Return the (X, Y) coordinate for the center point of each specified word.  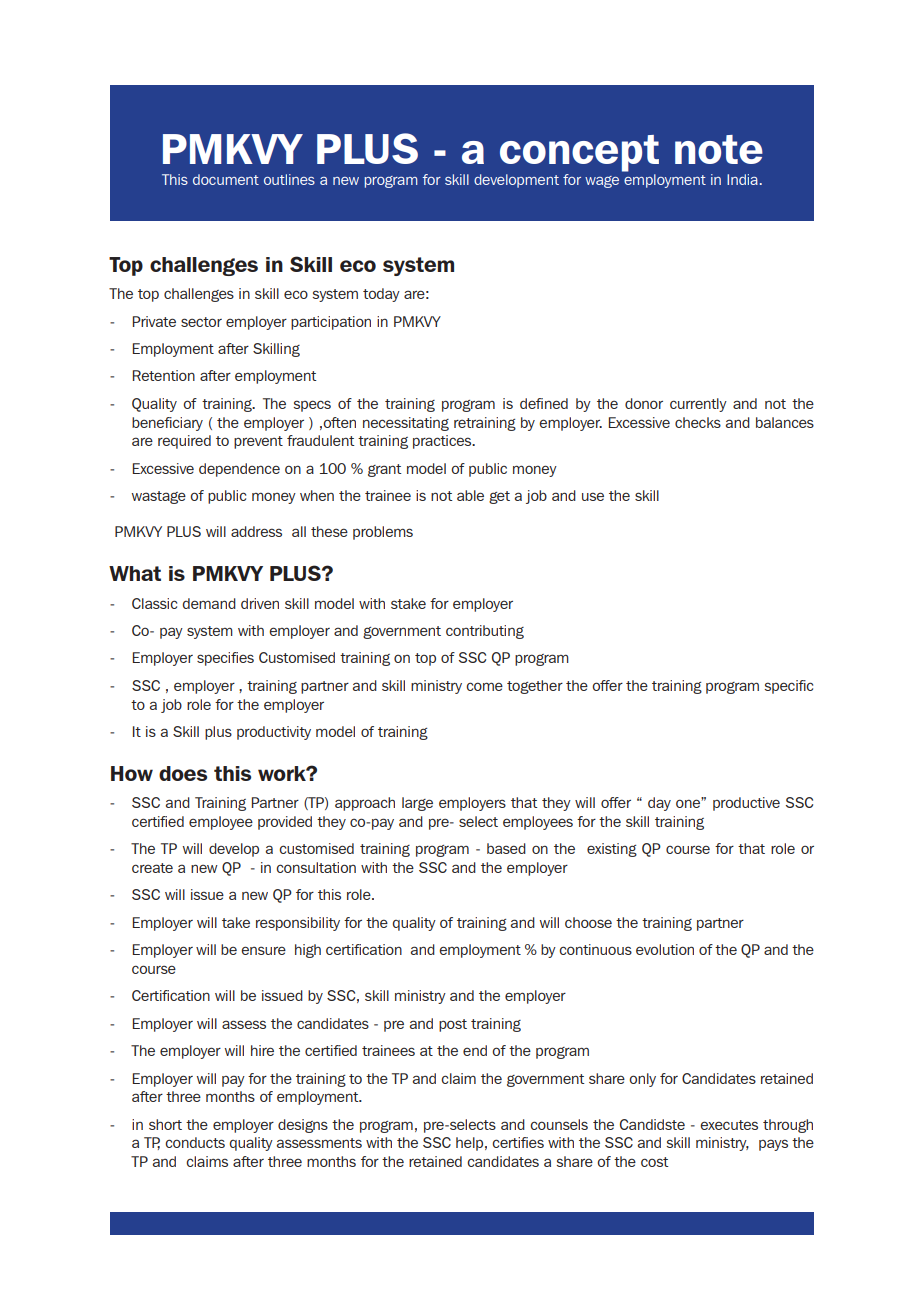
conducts (195, 1142)
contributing (485, 632)
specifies (225, 659)
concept (579, 153)
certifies (518, 1142)
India (742, 179)
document (226, 179)
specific (788, 687)
